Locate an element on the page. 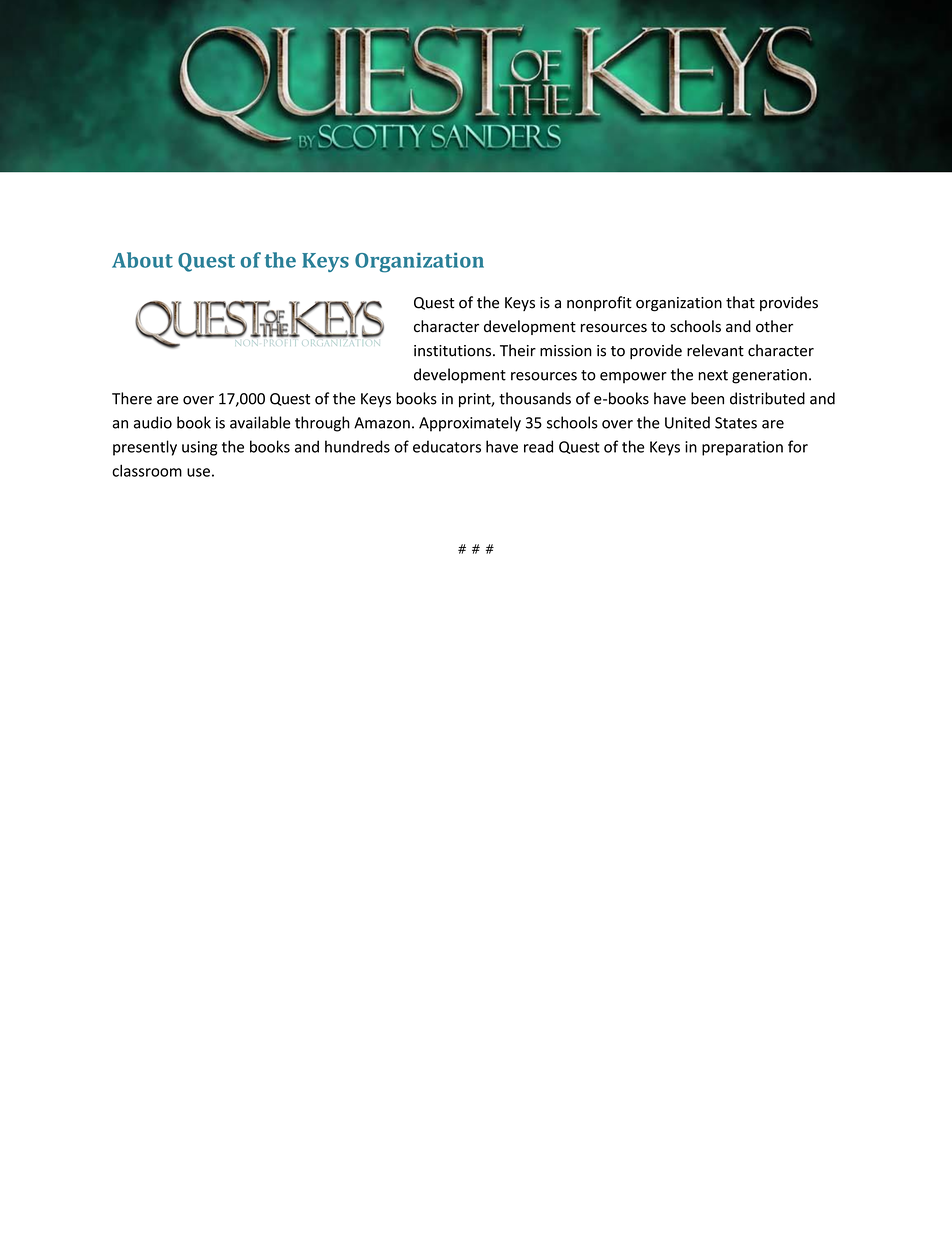  Their is located at coordinates (518, 350).
